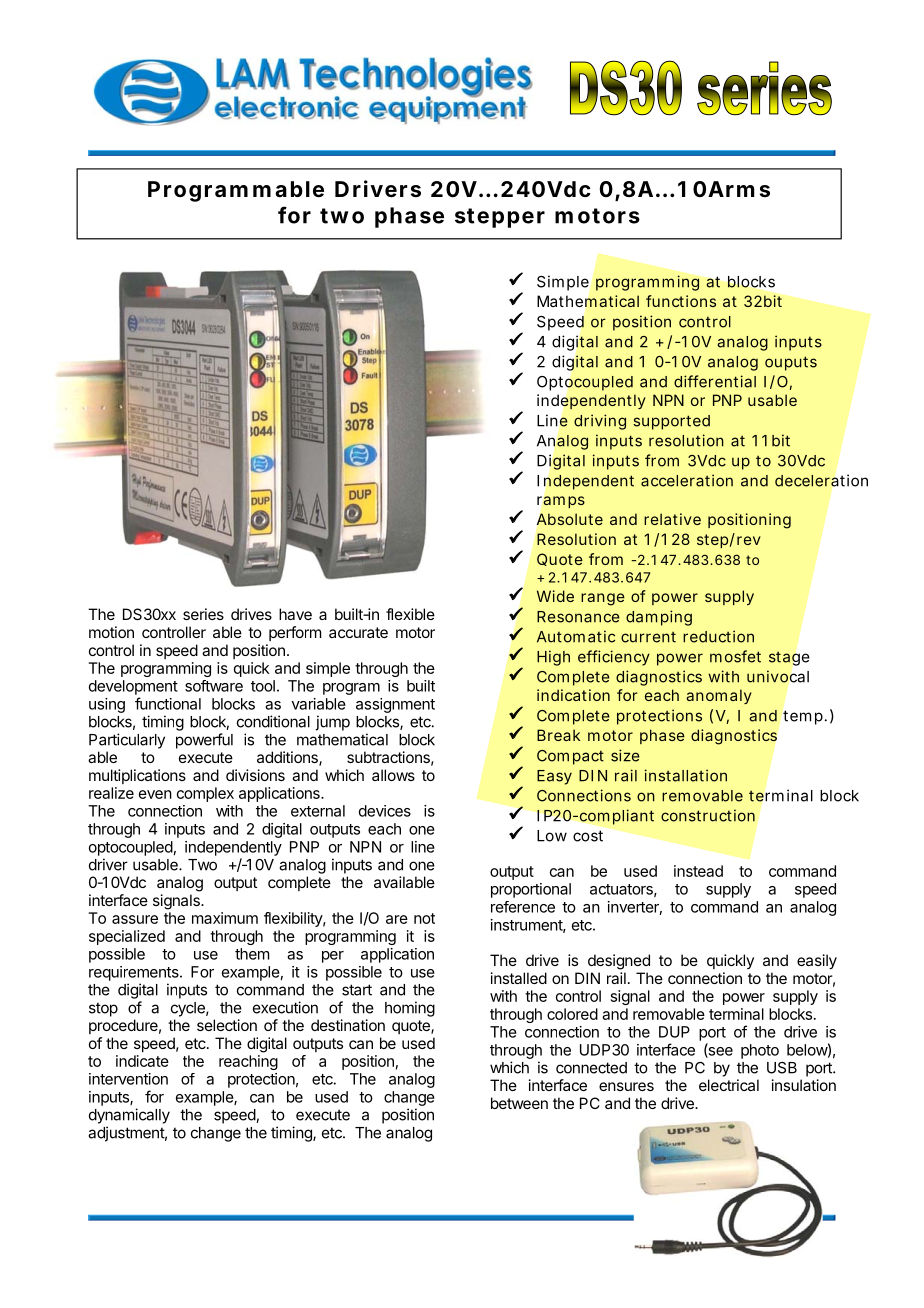  I want to click on intervention, so click(128, 1079).
